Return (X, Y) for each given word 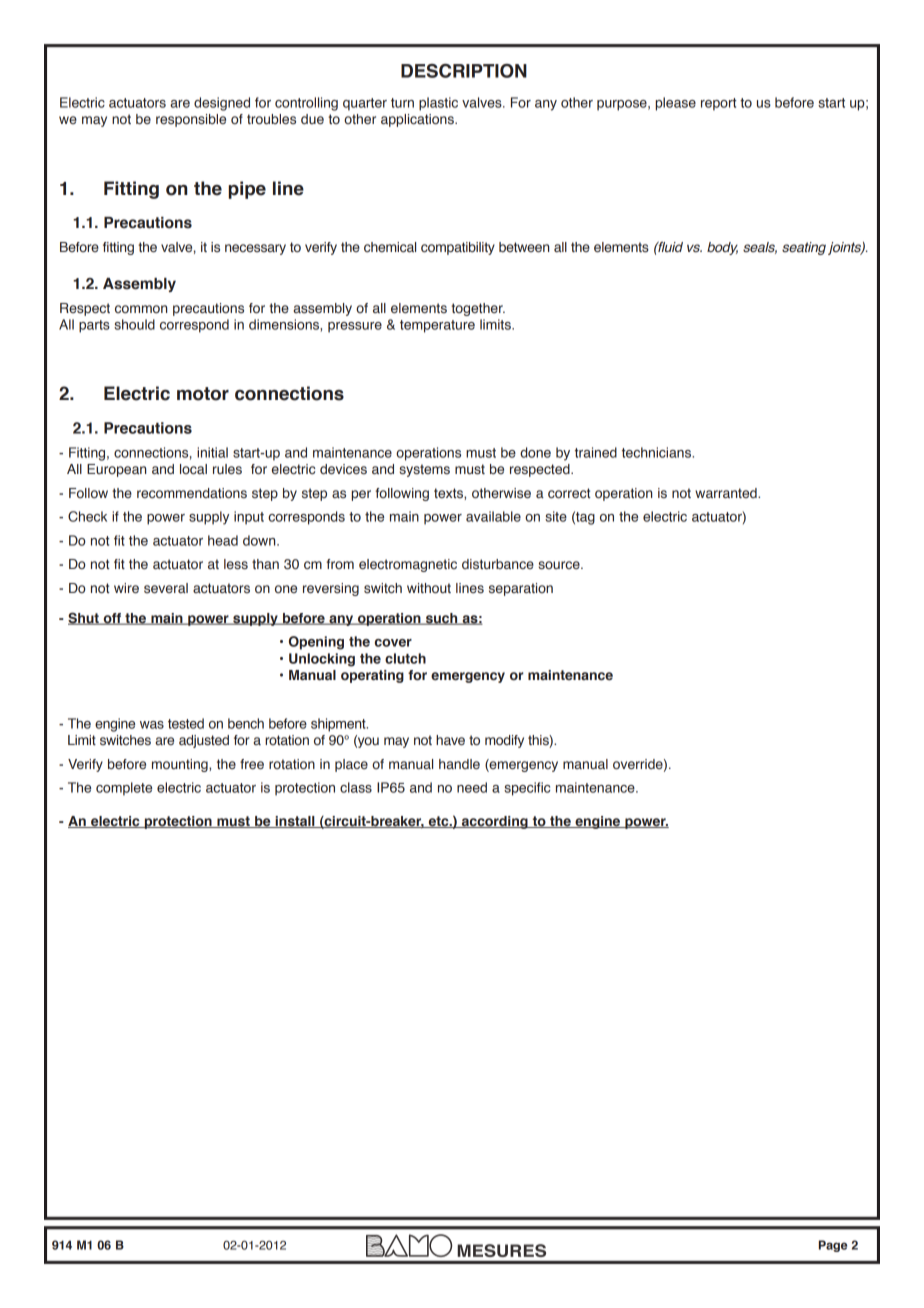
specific (527, 789)
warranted (727, 493)
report (719, 104)
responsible (191, 120)
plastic (438, 104)
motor (203, 394)
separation (521, 589)
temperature (437, 326)
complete (124, 789)
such (441, 619)
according (495, 822)
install (295, 822)
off (112, 619)
